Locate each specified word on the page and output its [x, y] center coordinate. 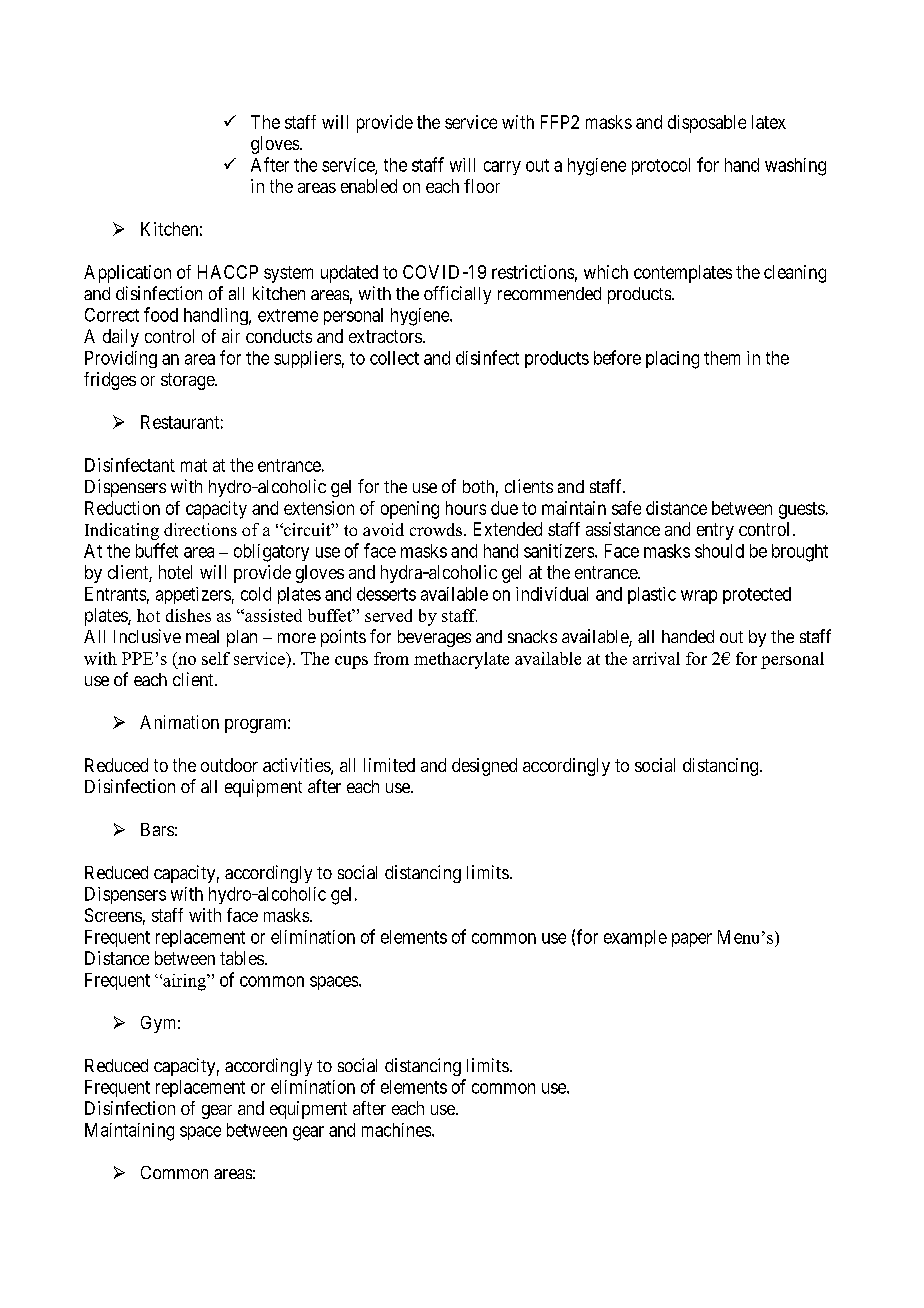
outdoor [229, 765]
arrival [656, 658]
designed [484, 767]
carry [502, 168]
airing [185, 982]
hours [466, 508]
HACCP [228, 272]
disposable [707, 124]
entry [715, 531]
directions [200, 529]
